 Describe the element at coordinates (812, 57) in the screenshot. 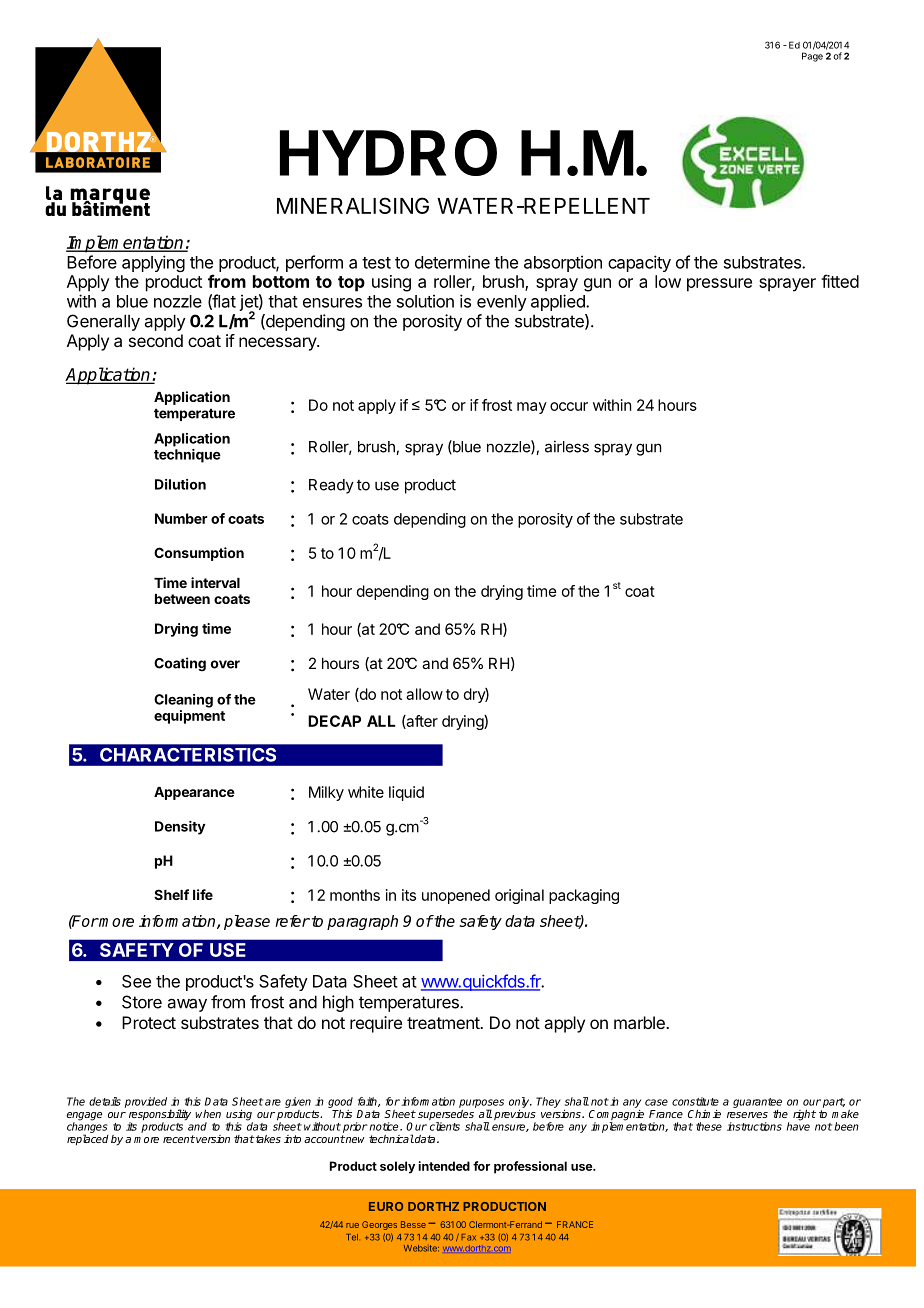

I see `Page` at that location.
